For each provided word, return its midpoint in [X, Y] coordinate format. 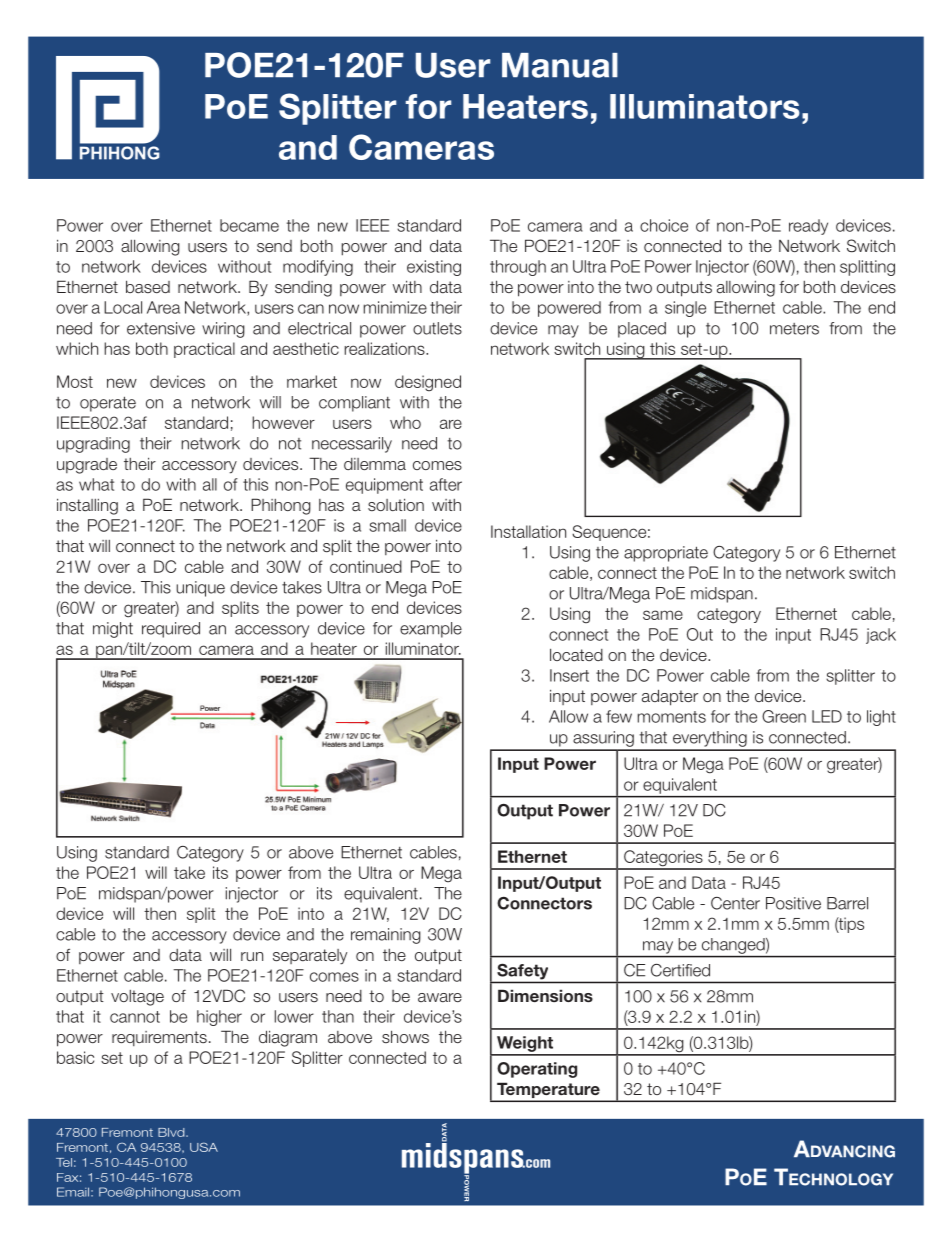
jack [881, 636]
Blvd [172, 1132]
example [431, 630]
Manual [560, 65]
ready [808, 227]
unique [200, 589]
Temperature [548, 1092]
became [249, 225]
